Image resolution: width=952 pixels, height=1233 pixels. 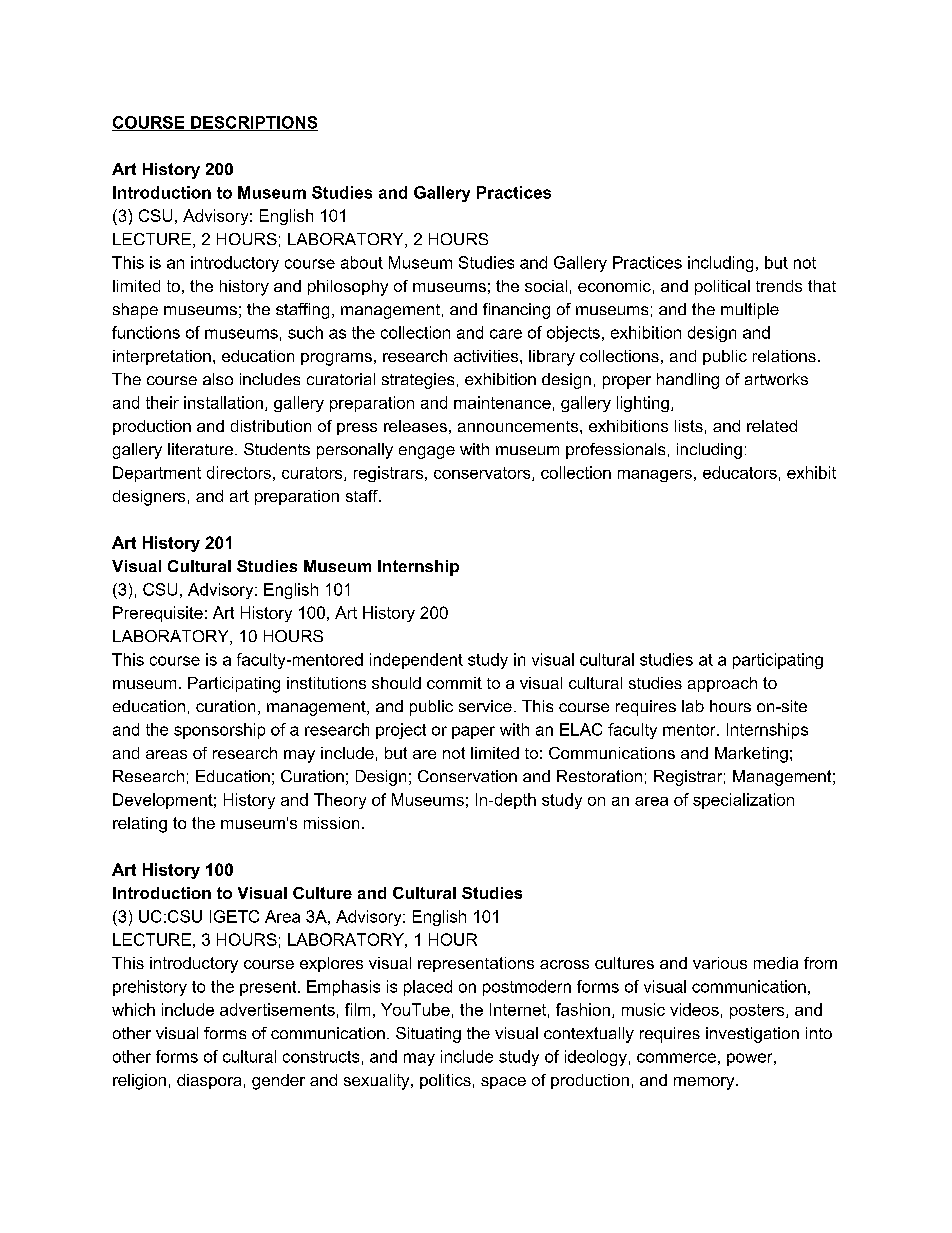 I want to click on multiple, so click(x=750, y=311).
